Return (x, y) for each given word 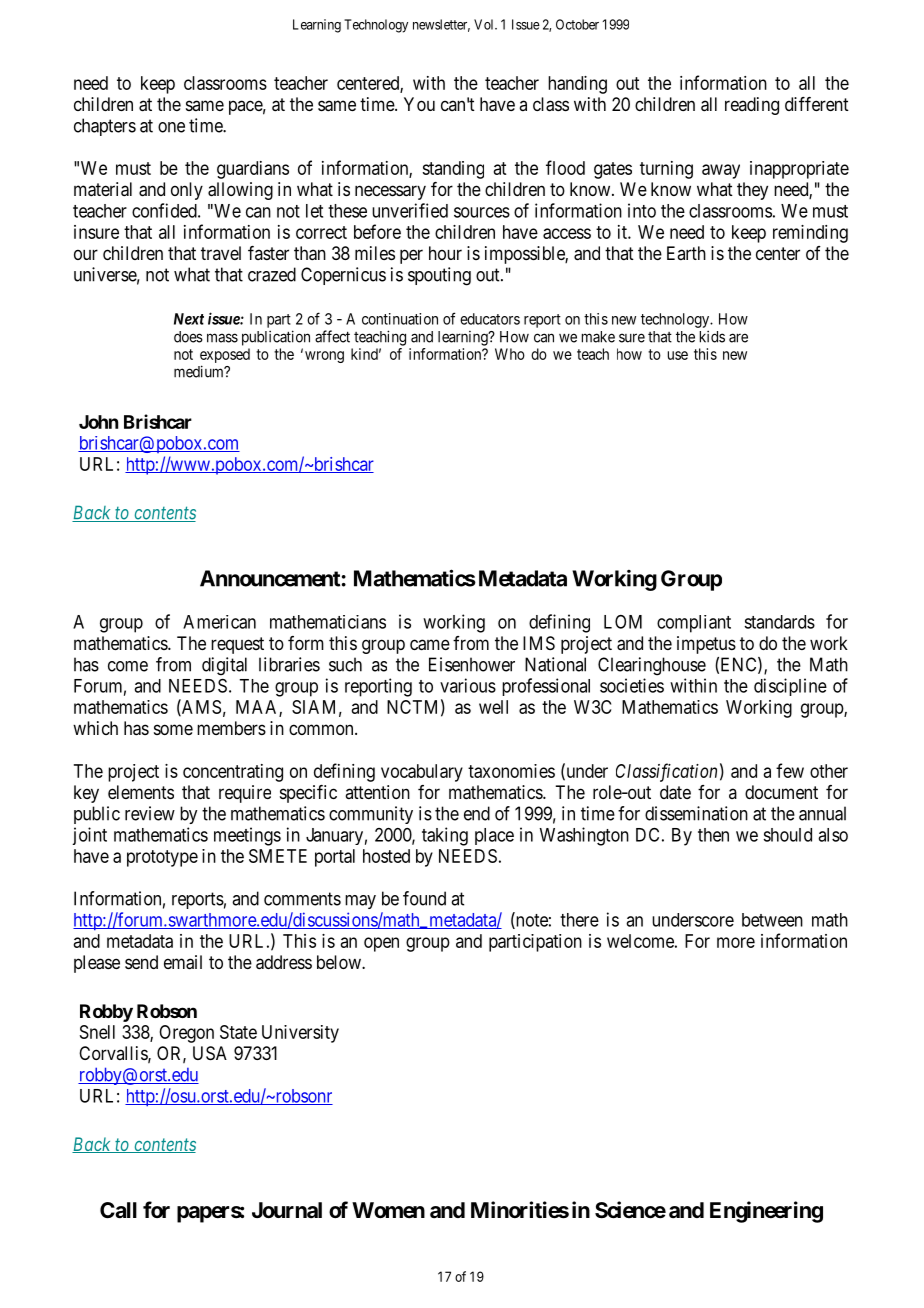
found (424, 898)
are (738, 338)
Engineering (766, 1212)
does (188, 337)
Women (388, 1210)
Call (118, 1210)
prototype (162, 858)
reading (752, 106)
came (430, 645)
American (219, 622)
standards (779, 622)
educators (490, 319)
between (772, 920)
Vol (485, 24)
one (171, 127)
